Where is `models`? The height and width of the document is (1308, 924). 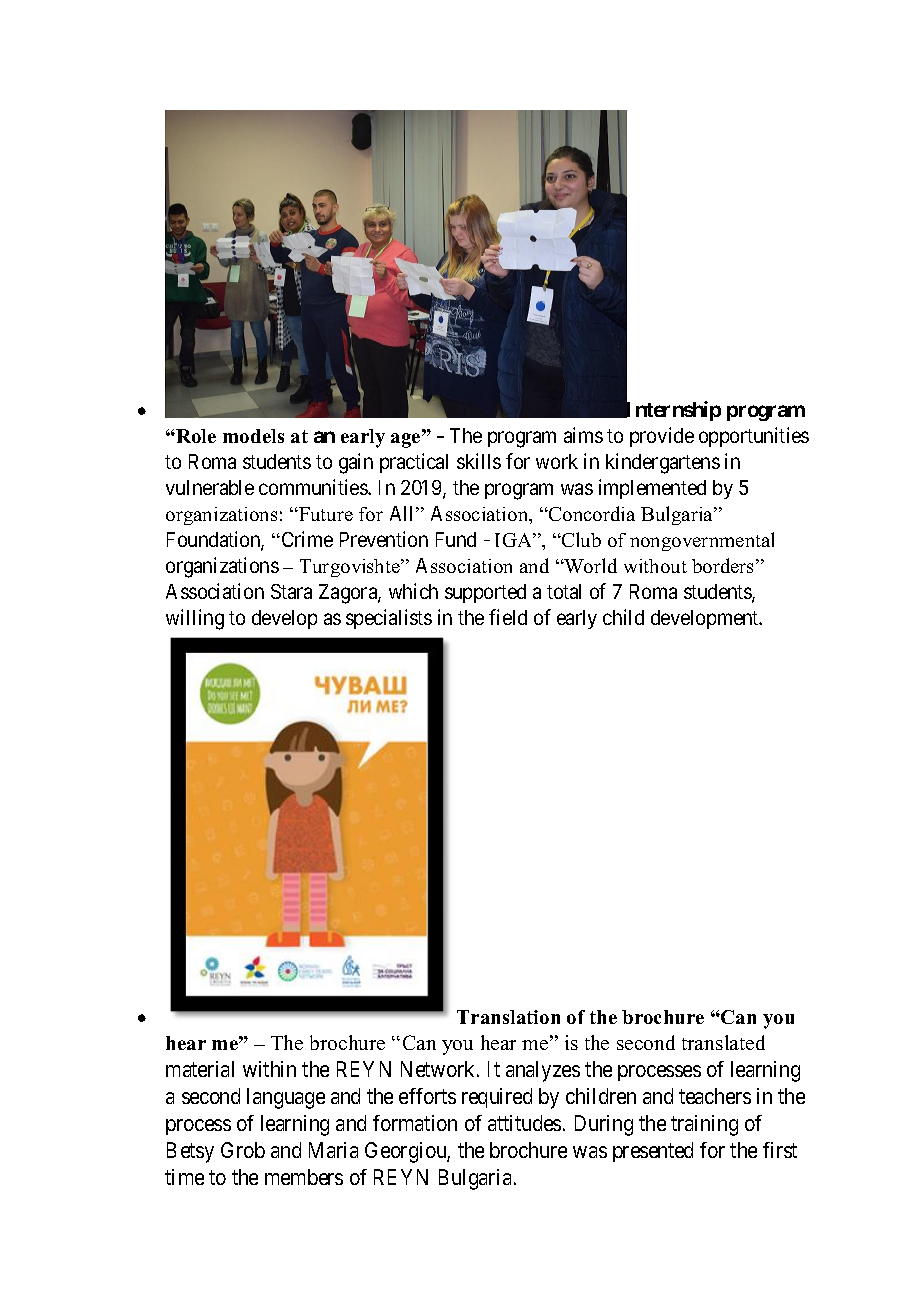
models is located at coordinates (253, 436).
